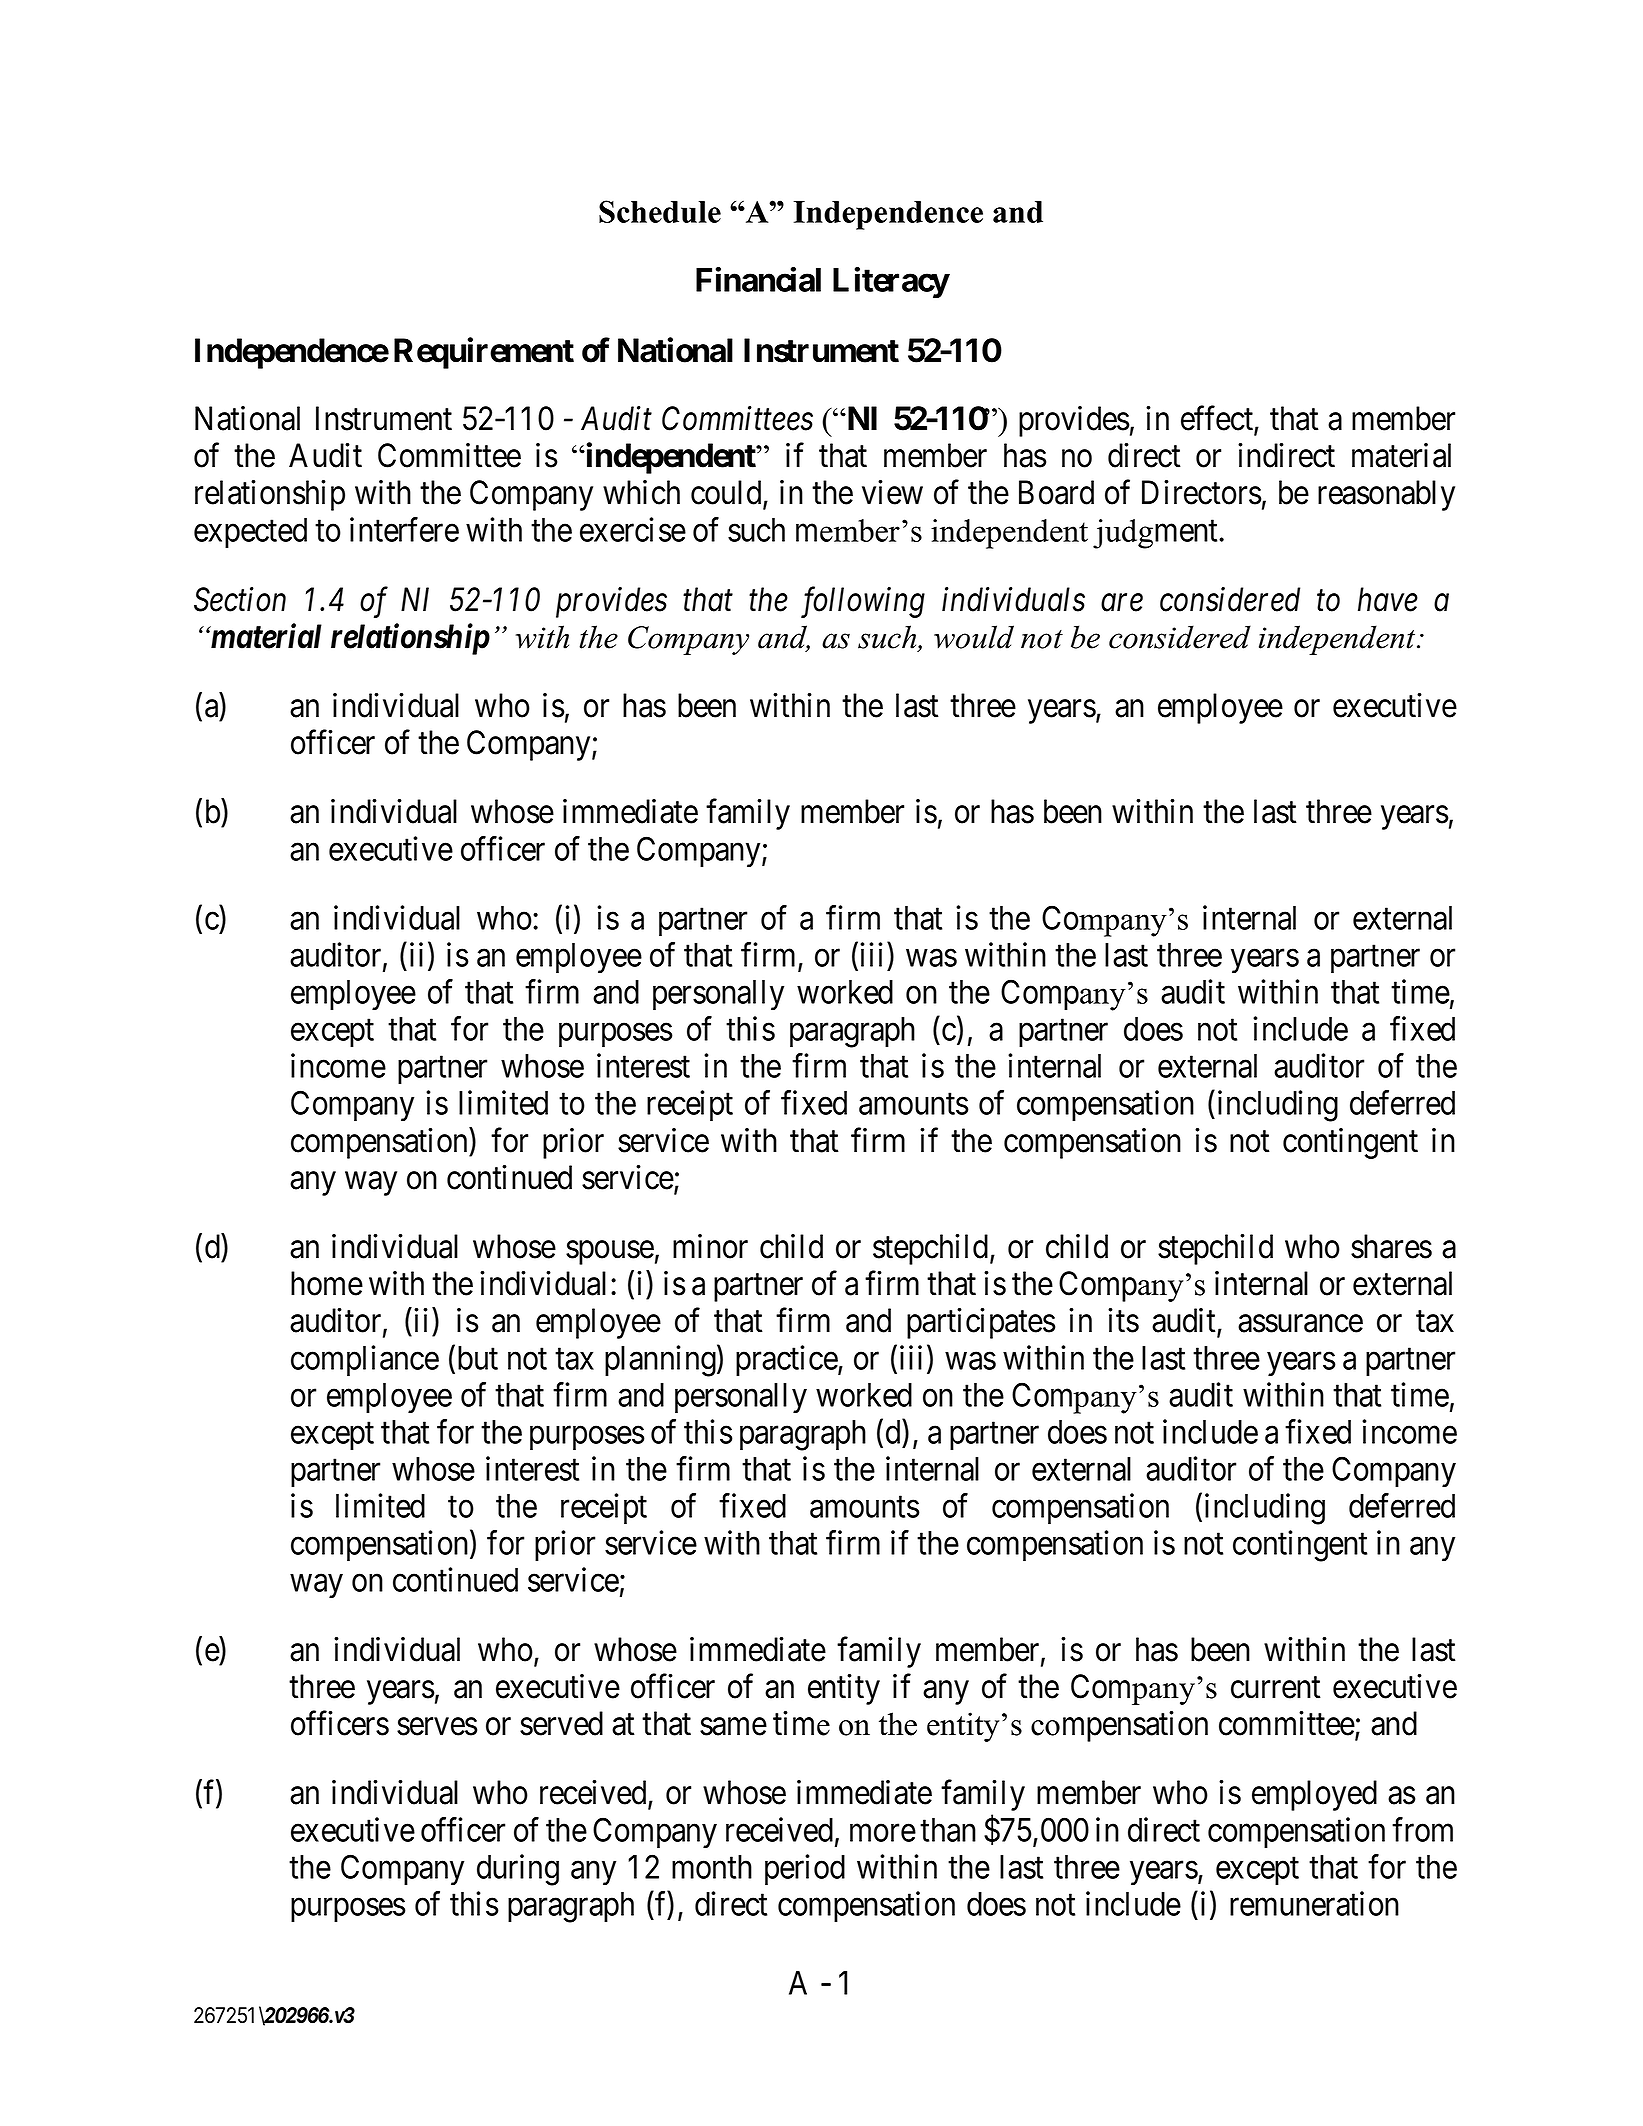 The height and width of the image is (2126, 1643). Describe the element at coordinates (484, 353) in the image. I see `Requirement` at that location.
